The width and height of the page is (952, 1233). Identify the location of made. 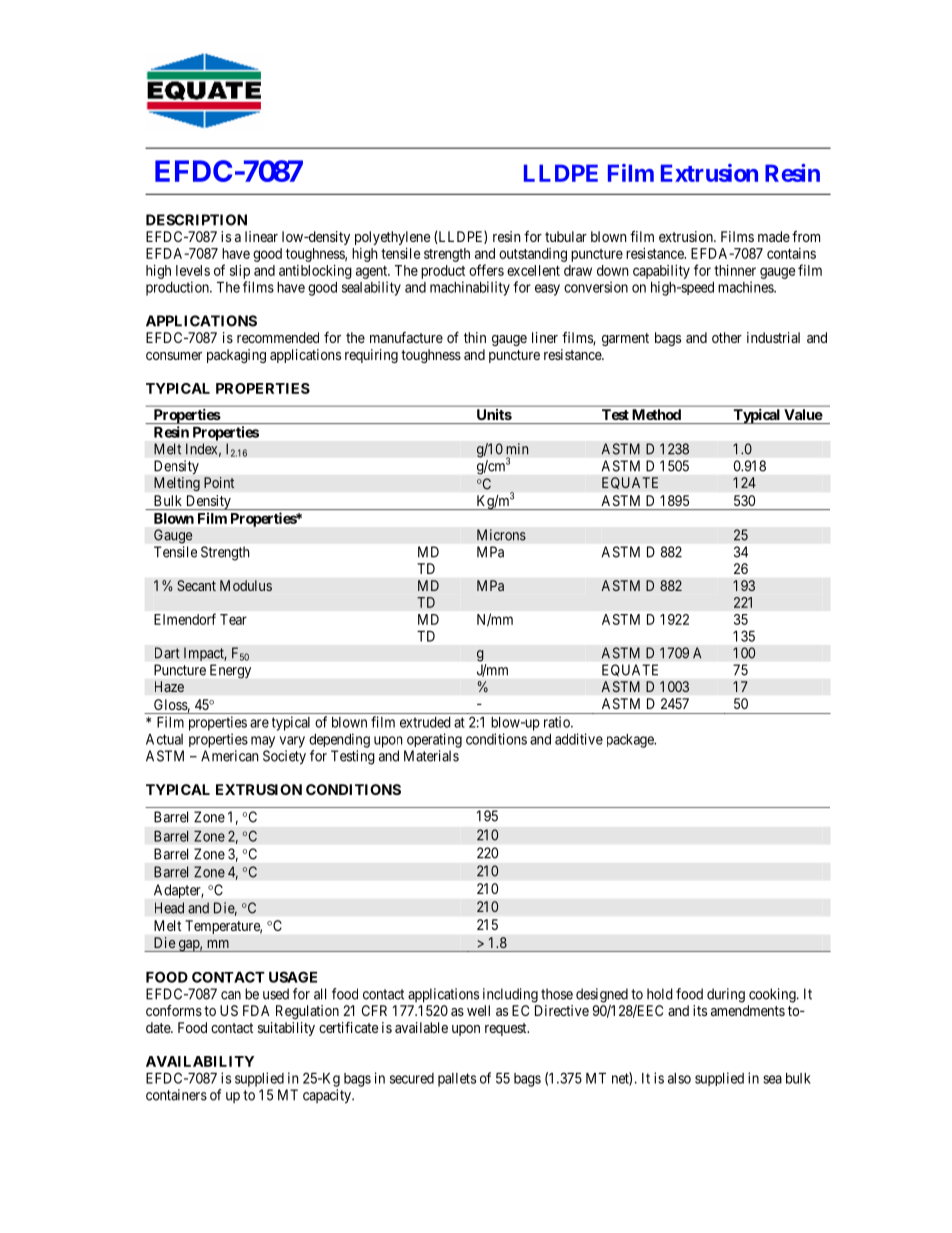
(774, 236).
